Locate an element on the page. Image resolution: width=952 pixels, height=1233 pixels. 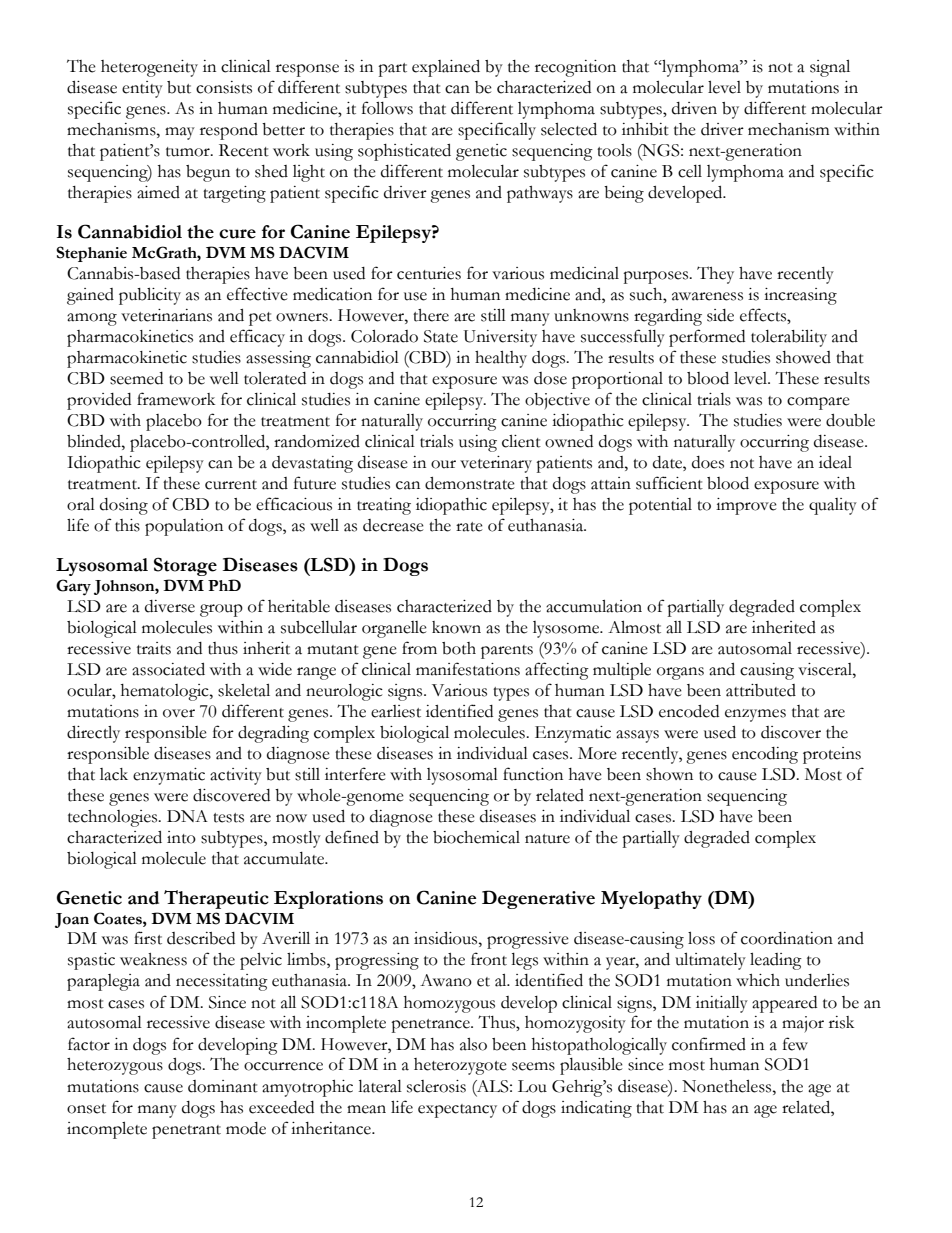
tolerability is located at coordinates (789, 338).
